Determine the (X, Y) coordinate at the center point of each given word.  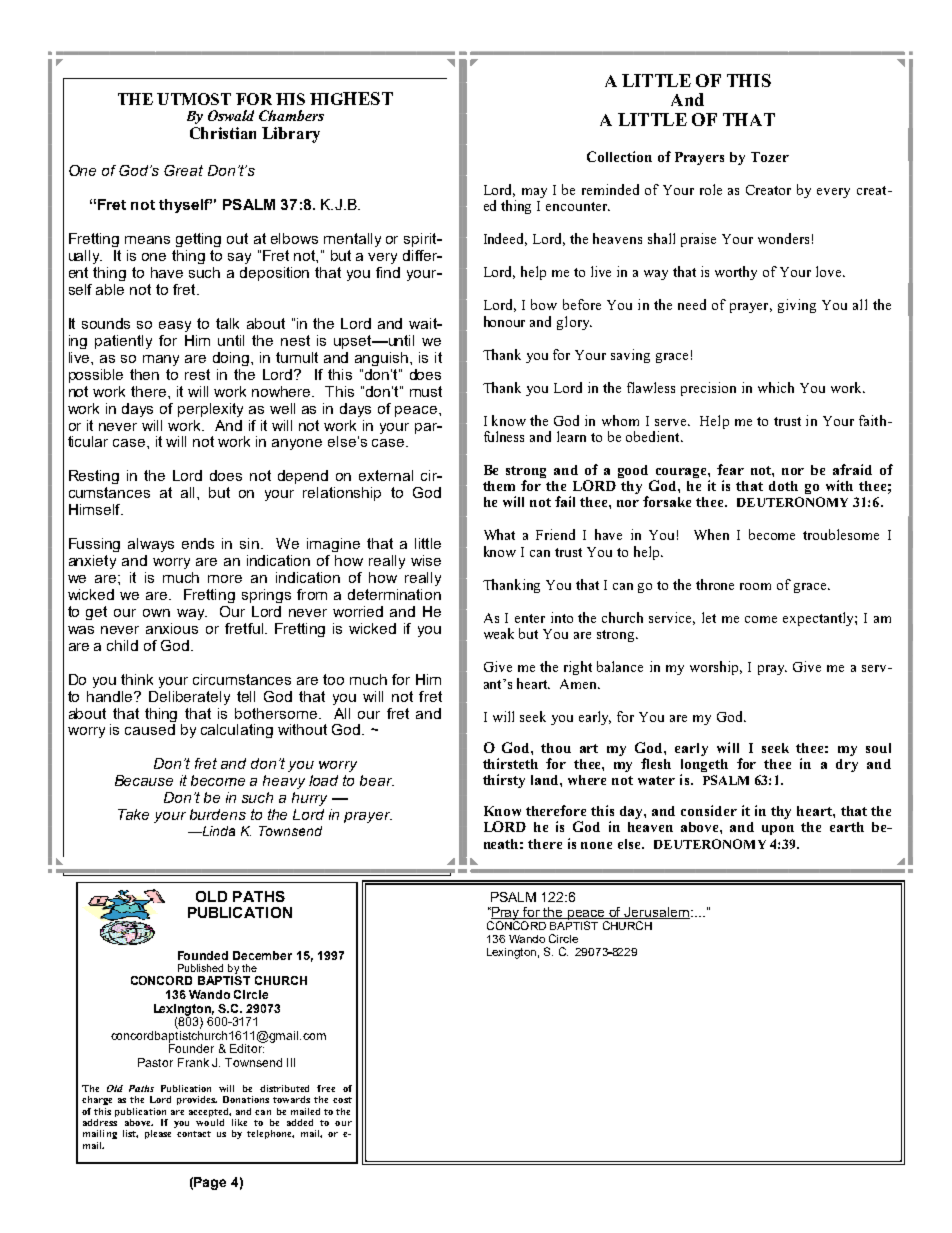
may (534, 193)
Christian (223, 133)
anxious (172, 628)
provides (197, 1100)
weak (499, 633)
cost (342, 1100)
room (755, 586)
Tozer (770, 157)
